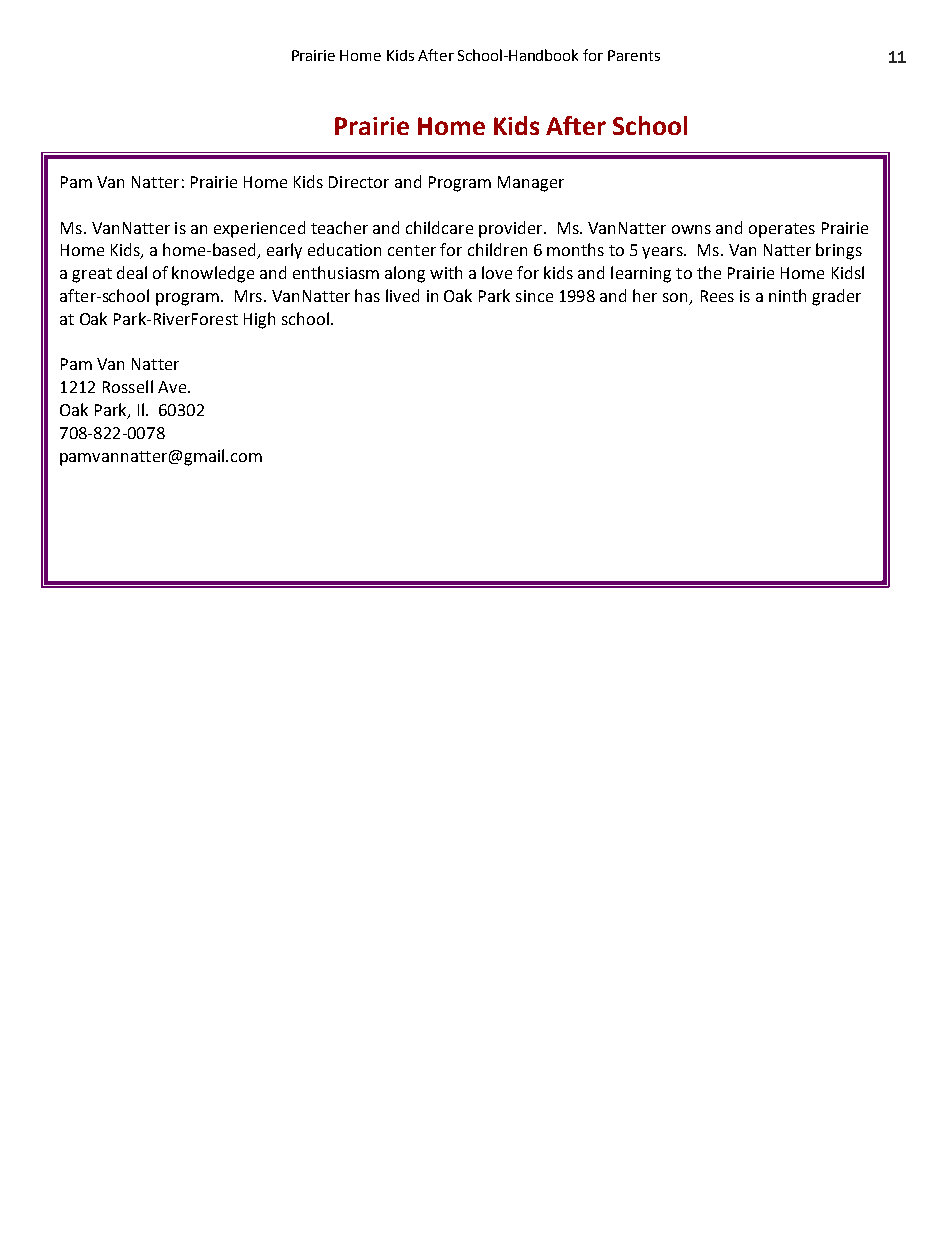 Image resolution: width=952 pixels, height=1233 pixels. What do you see at coordinates (691, 229) in the document?
I see `owns` at bounding box center [691, 229].
